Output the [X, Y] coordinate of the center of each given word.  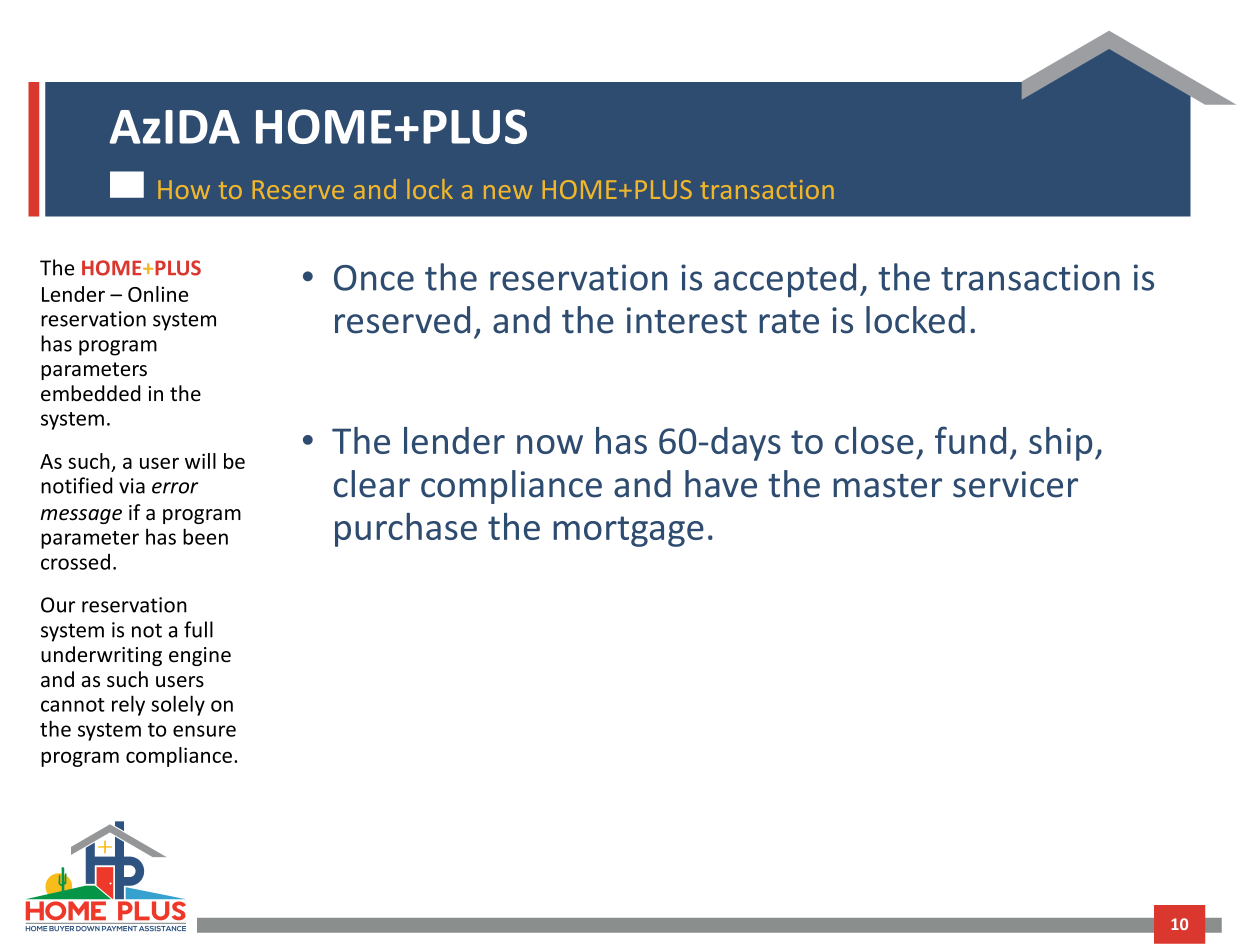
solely [178, 705]
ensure [204, 731]
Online [158, 294]
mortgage [628, 531]
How [184, 189]
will [200, 461]
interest [687, 320]
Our [58, 605]
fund [970, 440]
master [887, 486]
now [550, 444]
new [508, 192]
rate [789, 322]
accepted [785, 280]
